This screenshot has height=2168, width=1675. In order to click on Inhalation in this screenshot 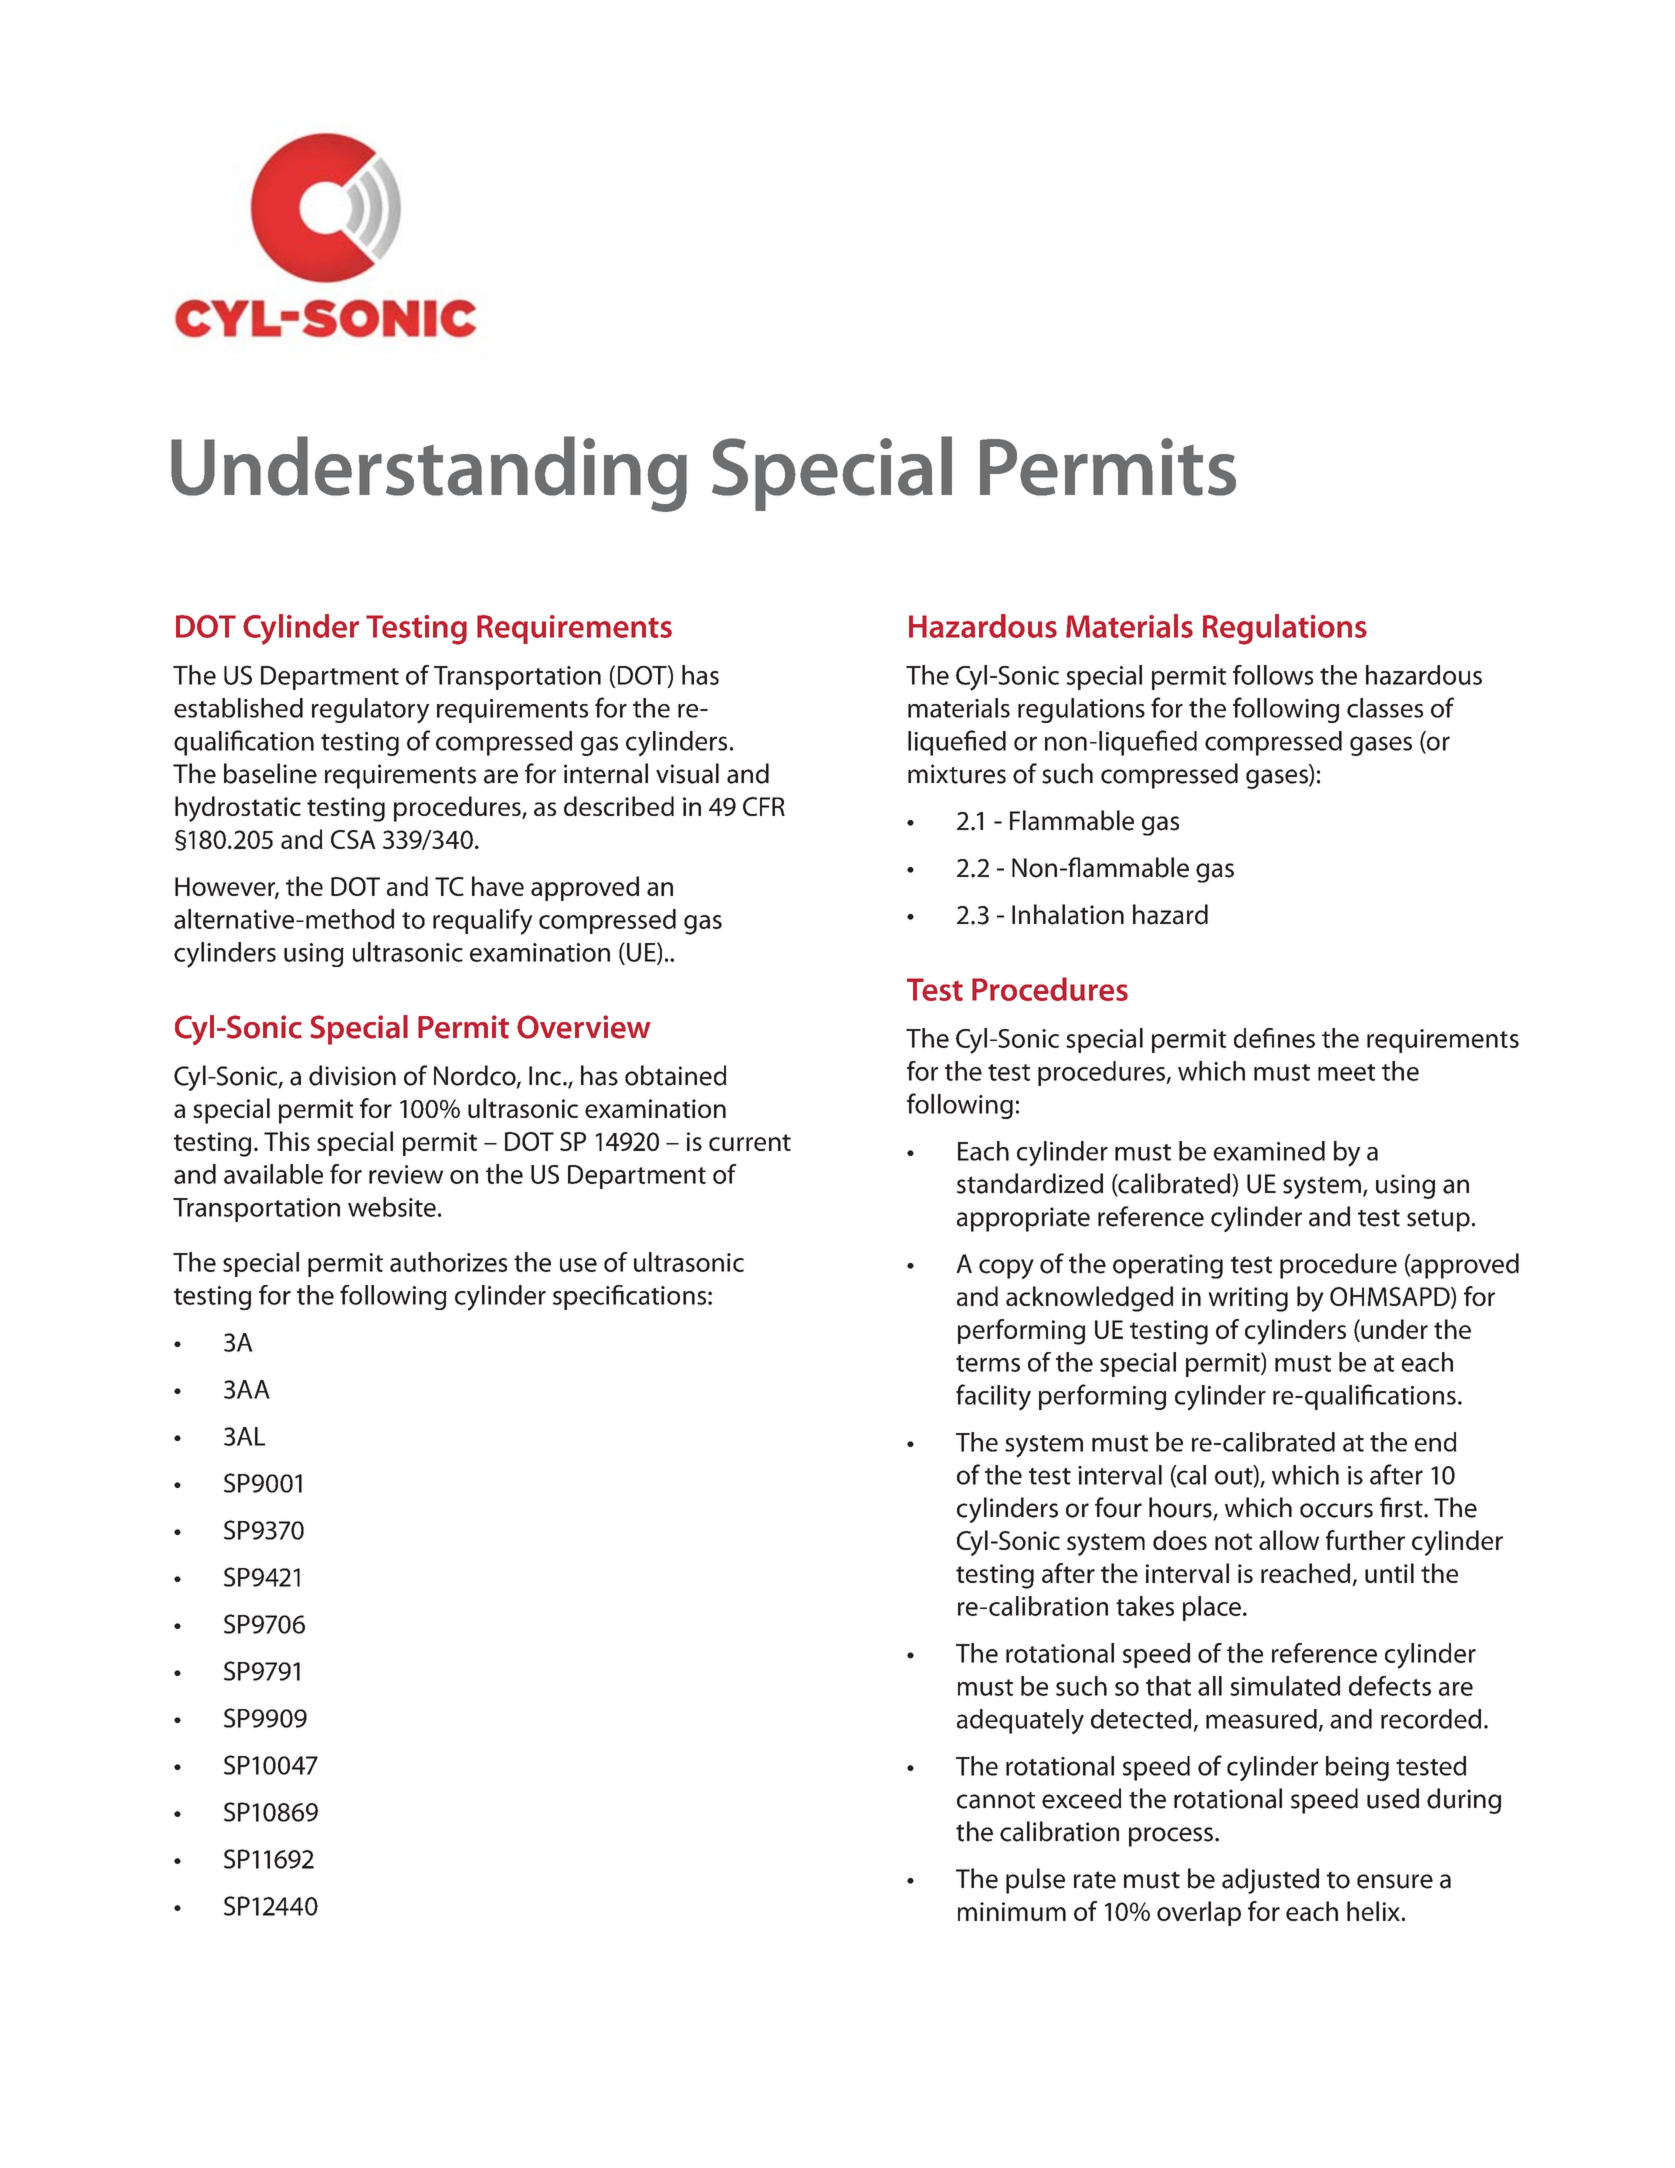, I will do `click(1068, 914)`.
